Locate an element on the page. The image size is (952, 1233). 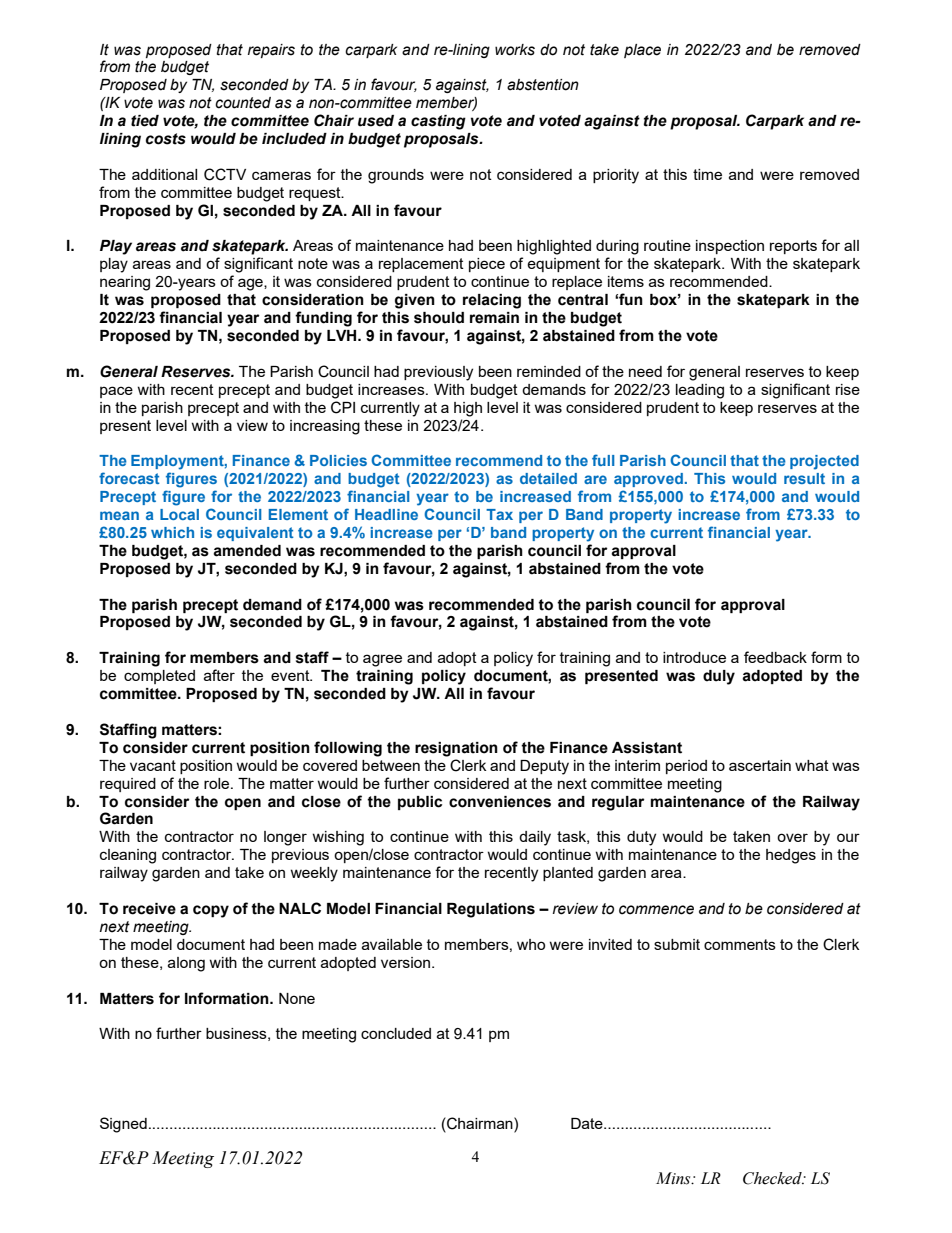
hedges is located at coordinates (791, 856).
